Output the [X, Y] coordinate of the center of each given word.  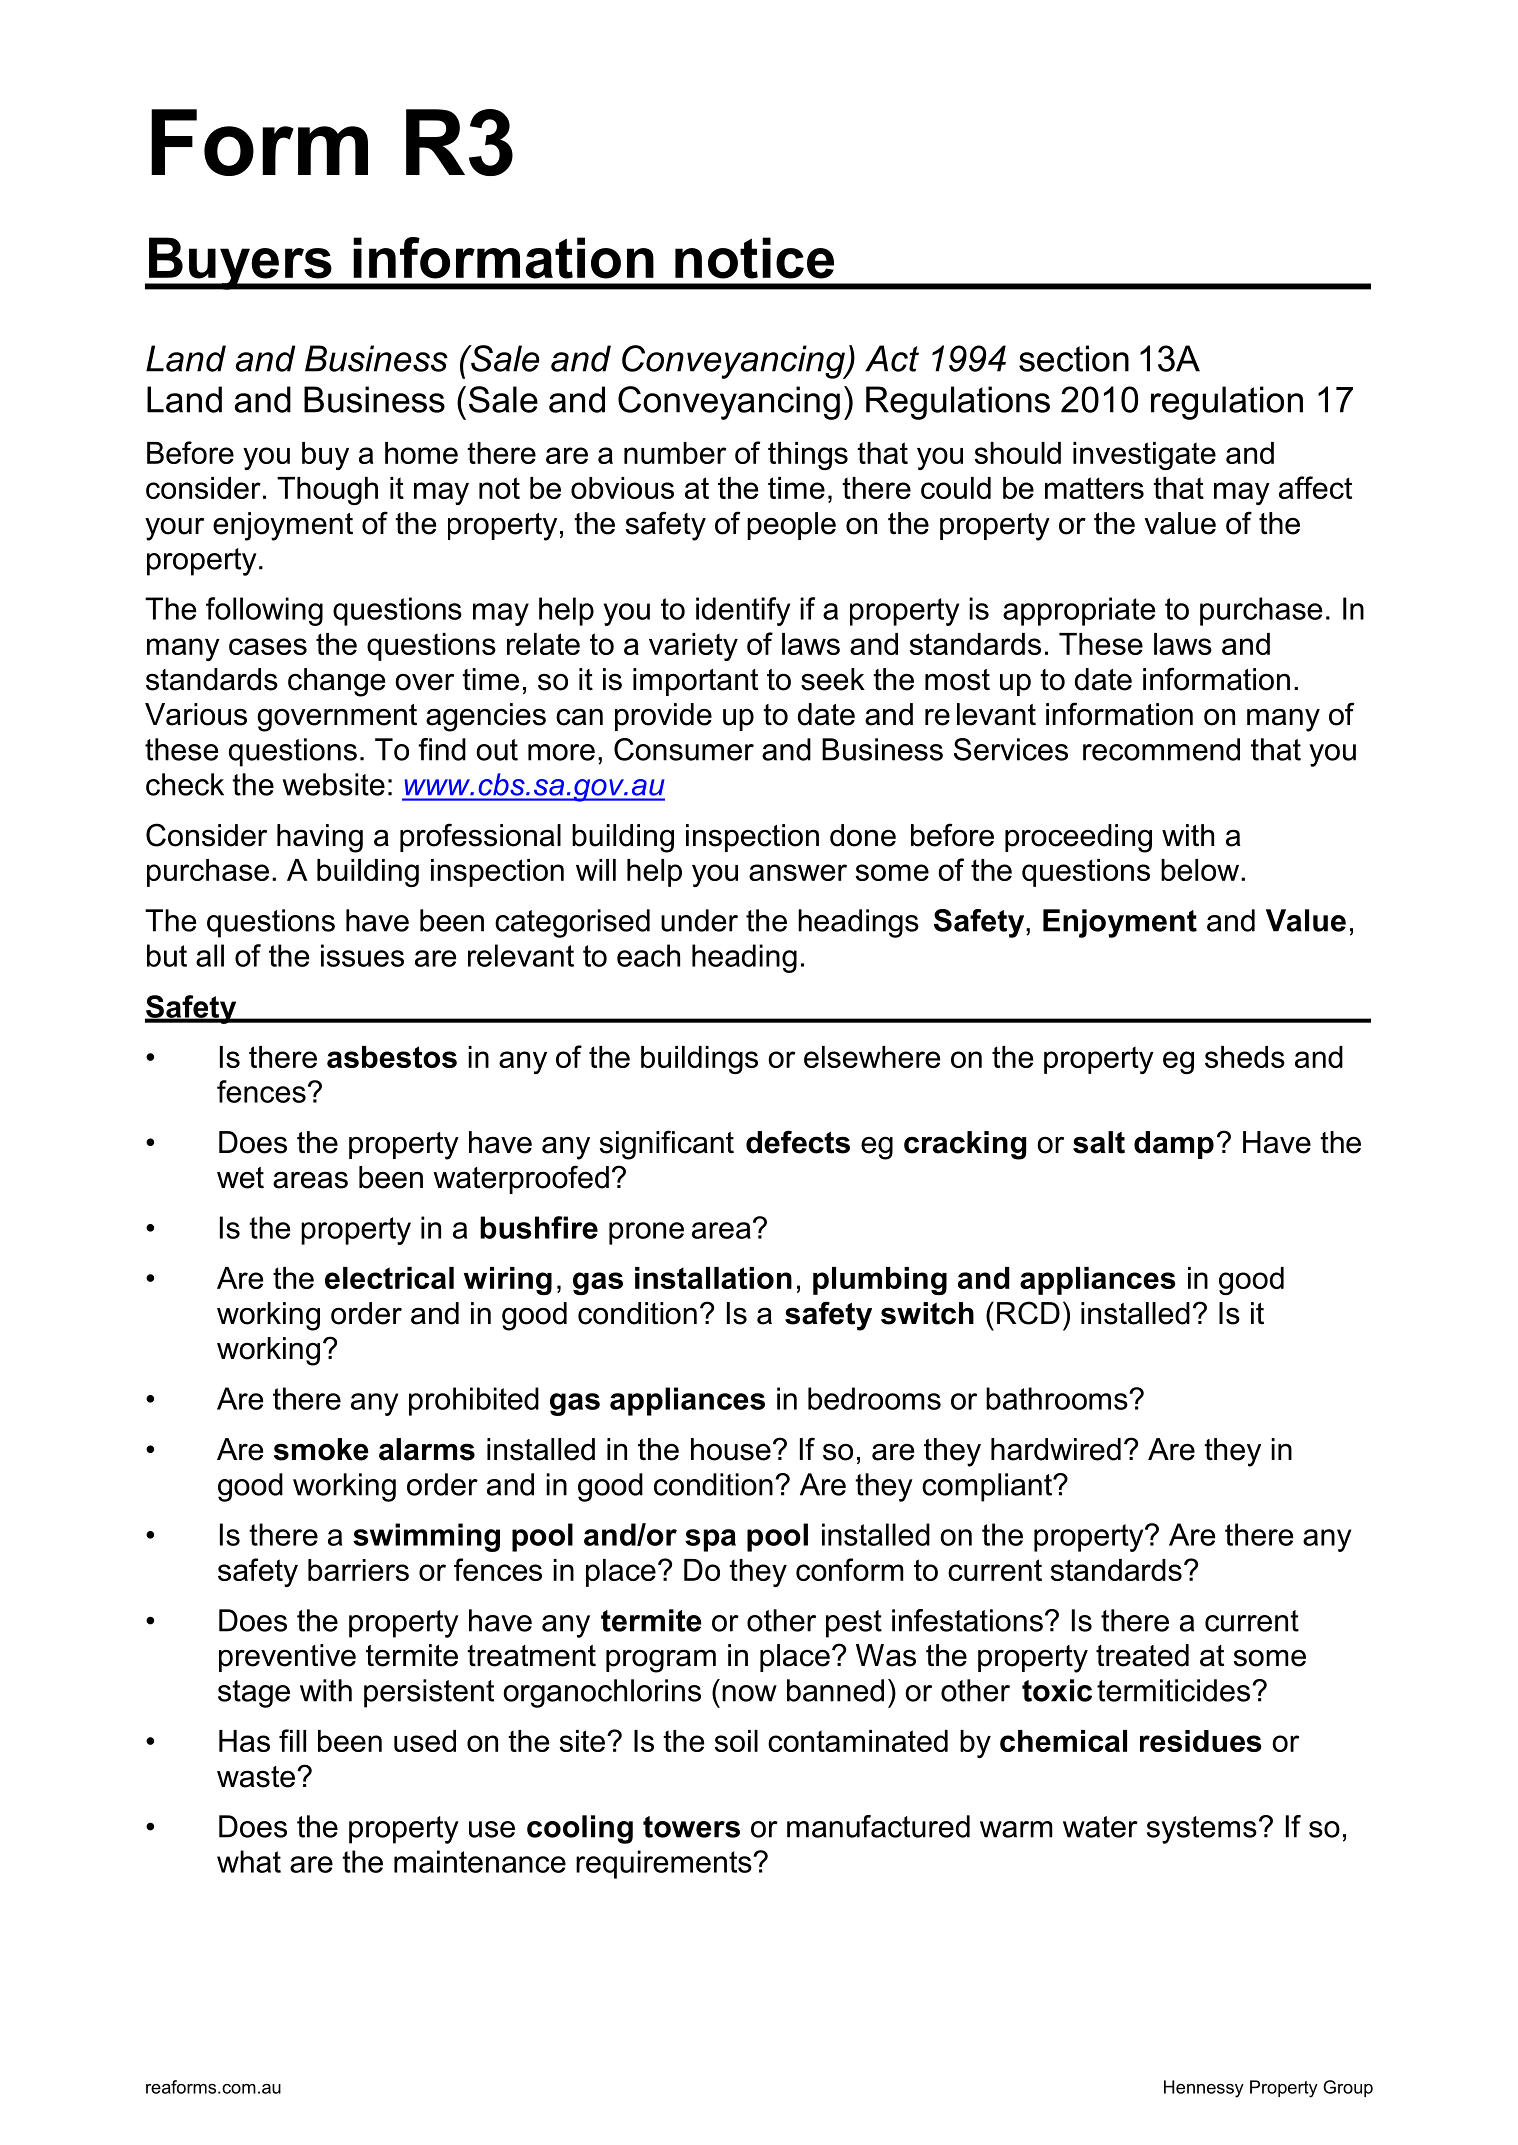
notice [754, 258]
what [249, 1861]
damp [1174, 1145]
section [1074, 358]
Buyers [240, 263]
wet [240, 1178]
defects [798, 1142]
